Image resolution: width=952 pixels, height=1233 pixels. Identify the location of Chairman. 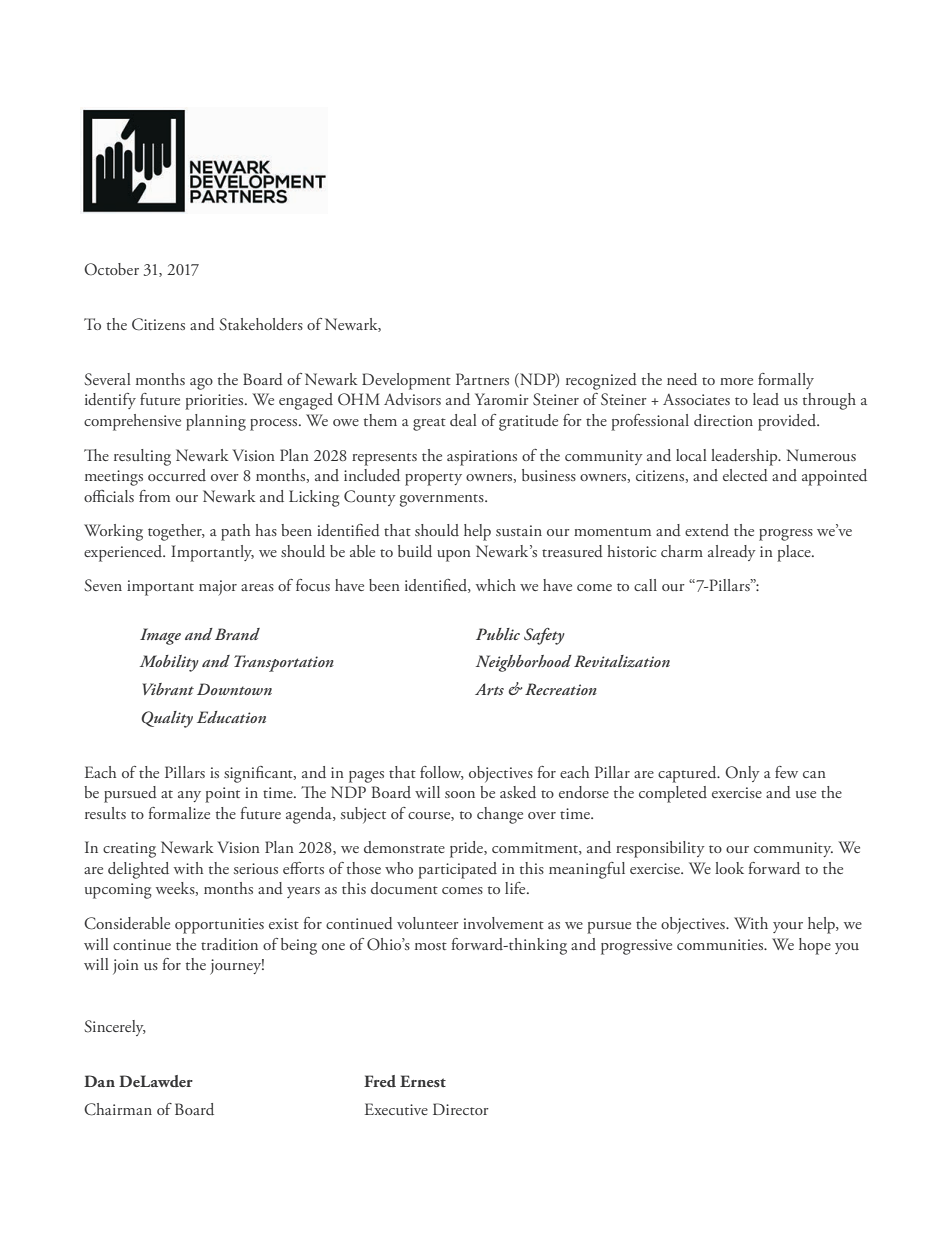
(118, 1109).
